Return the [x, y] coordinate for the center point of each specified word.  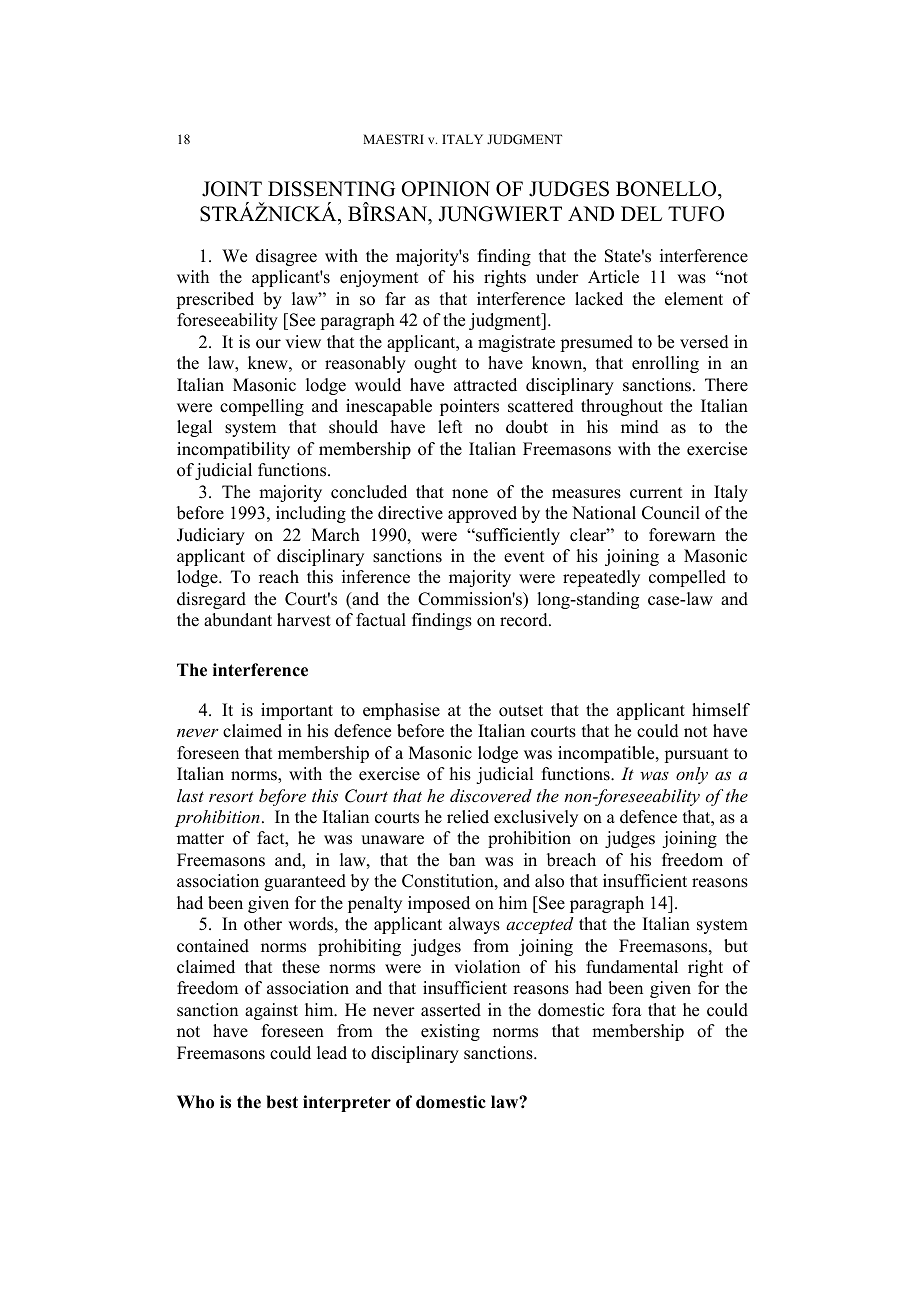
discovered [491, 795]
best [282, 1102]
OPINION [445, 189]
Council [671, 513]
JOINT [232, 189]
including [311, 514]
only [692, 775]
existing [450, 1032]
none [470, 494]
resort [231, 796]
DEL [641, 213]
